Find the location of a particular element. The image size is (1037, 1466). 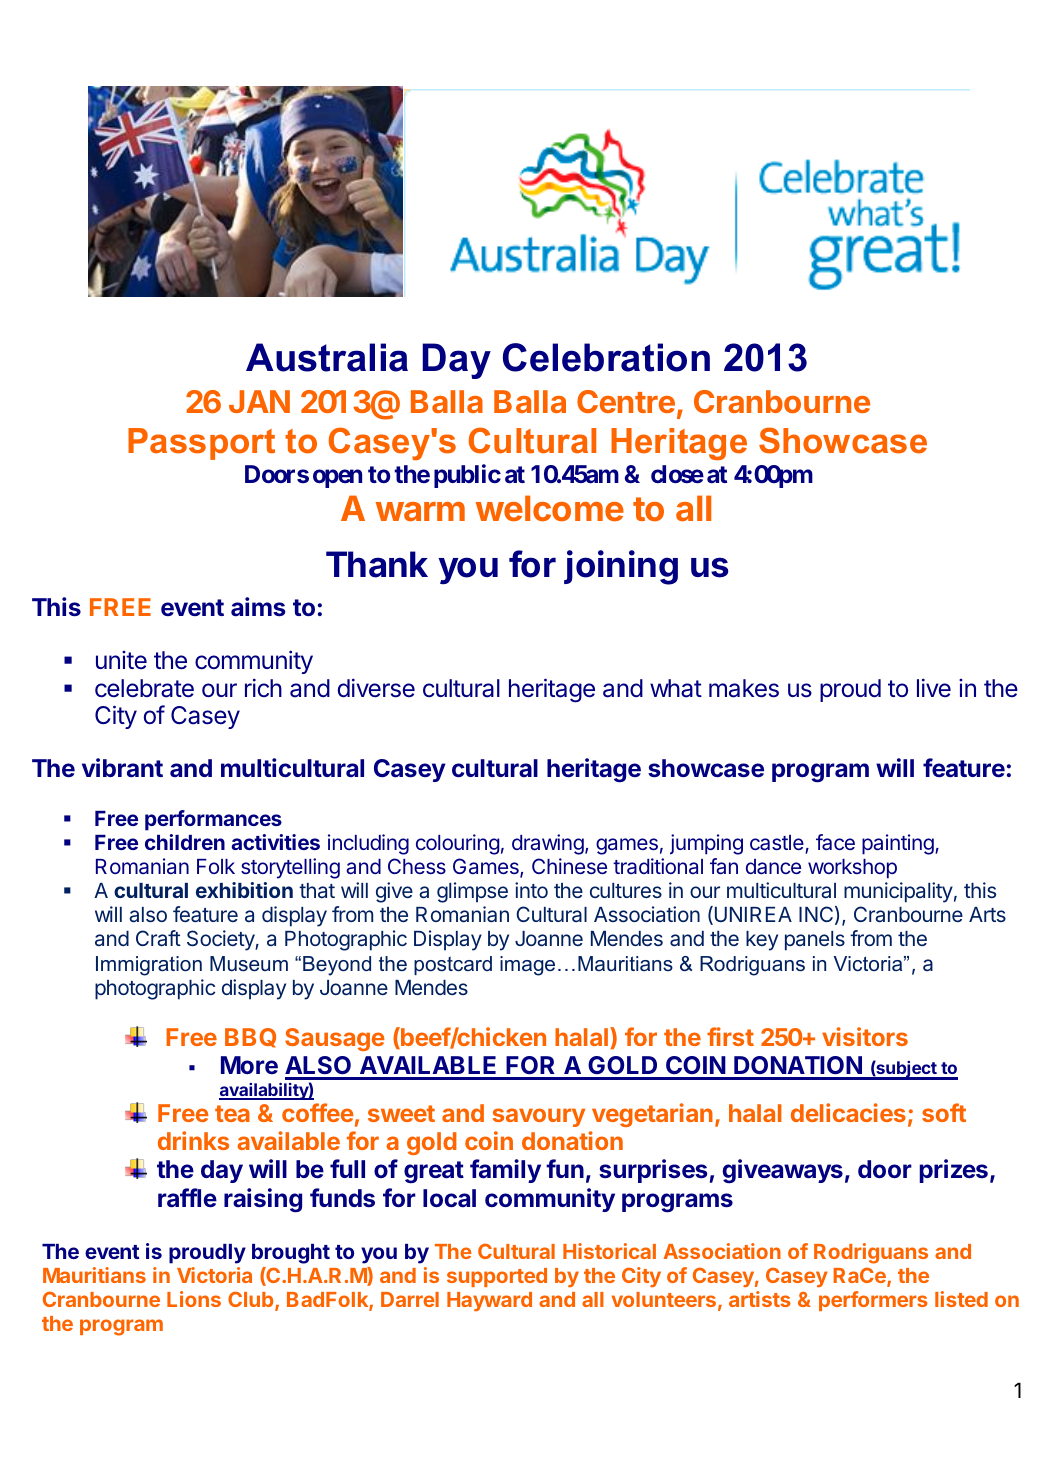

live is located at coordinates (934, 687).
